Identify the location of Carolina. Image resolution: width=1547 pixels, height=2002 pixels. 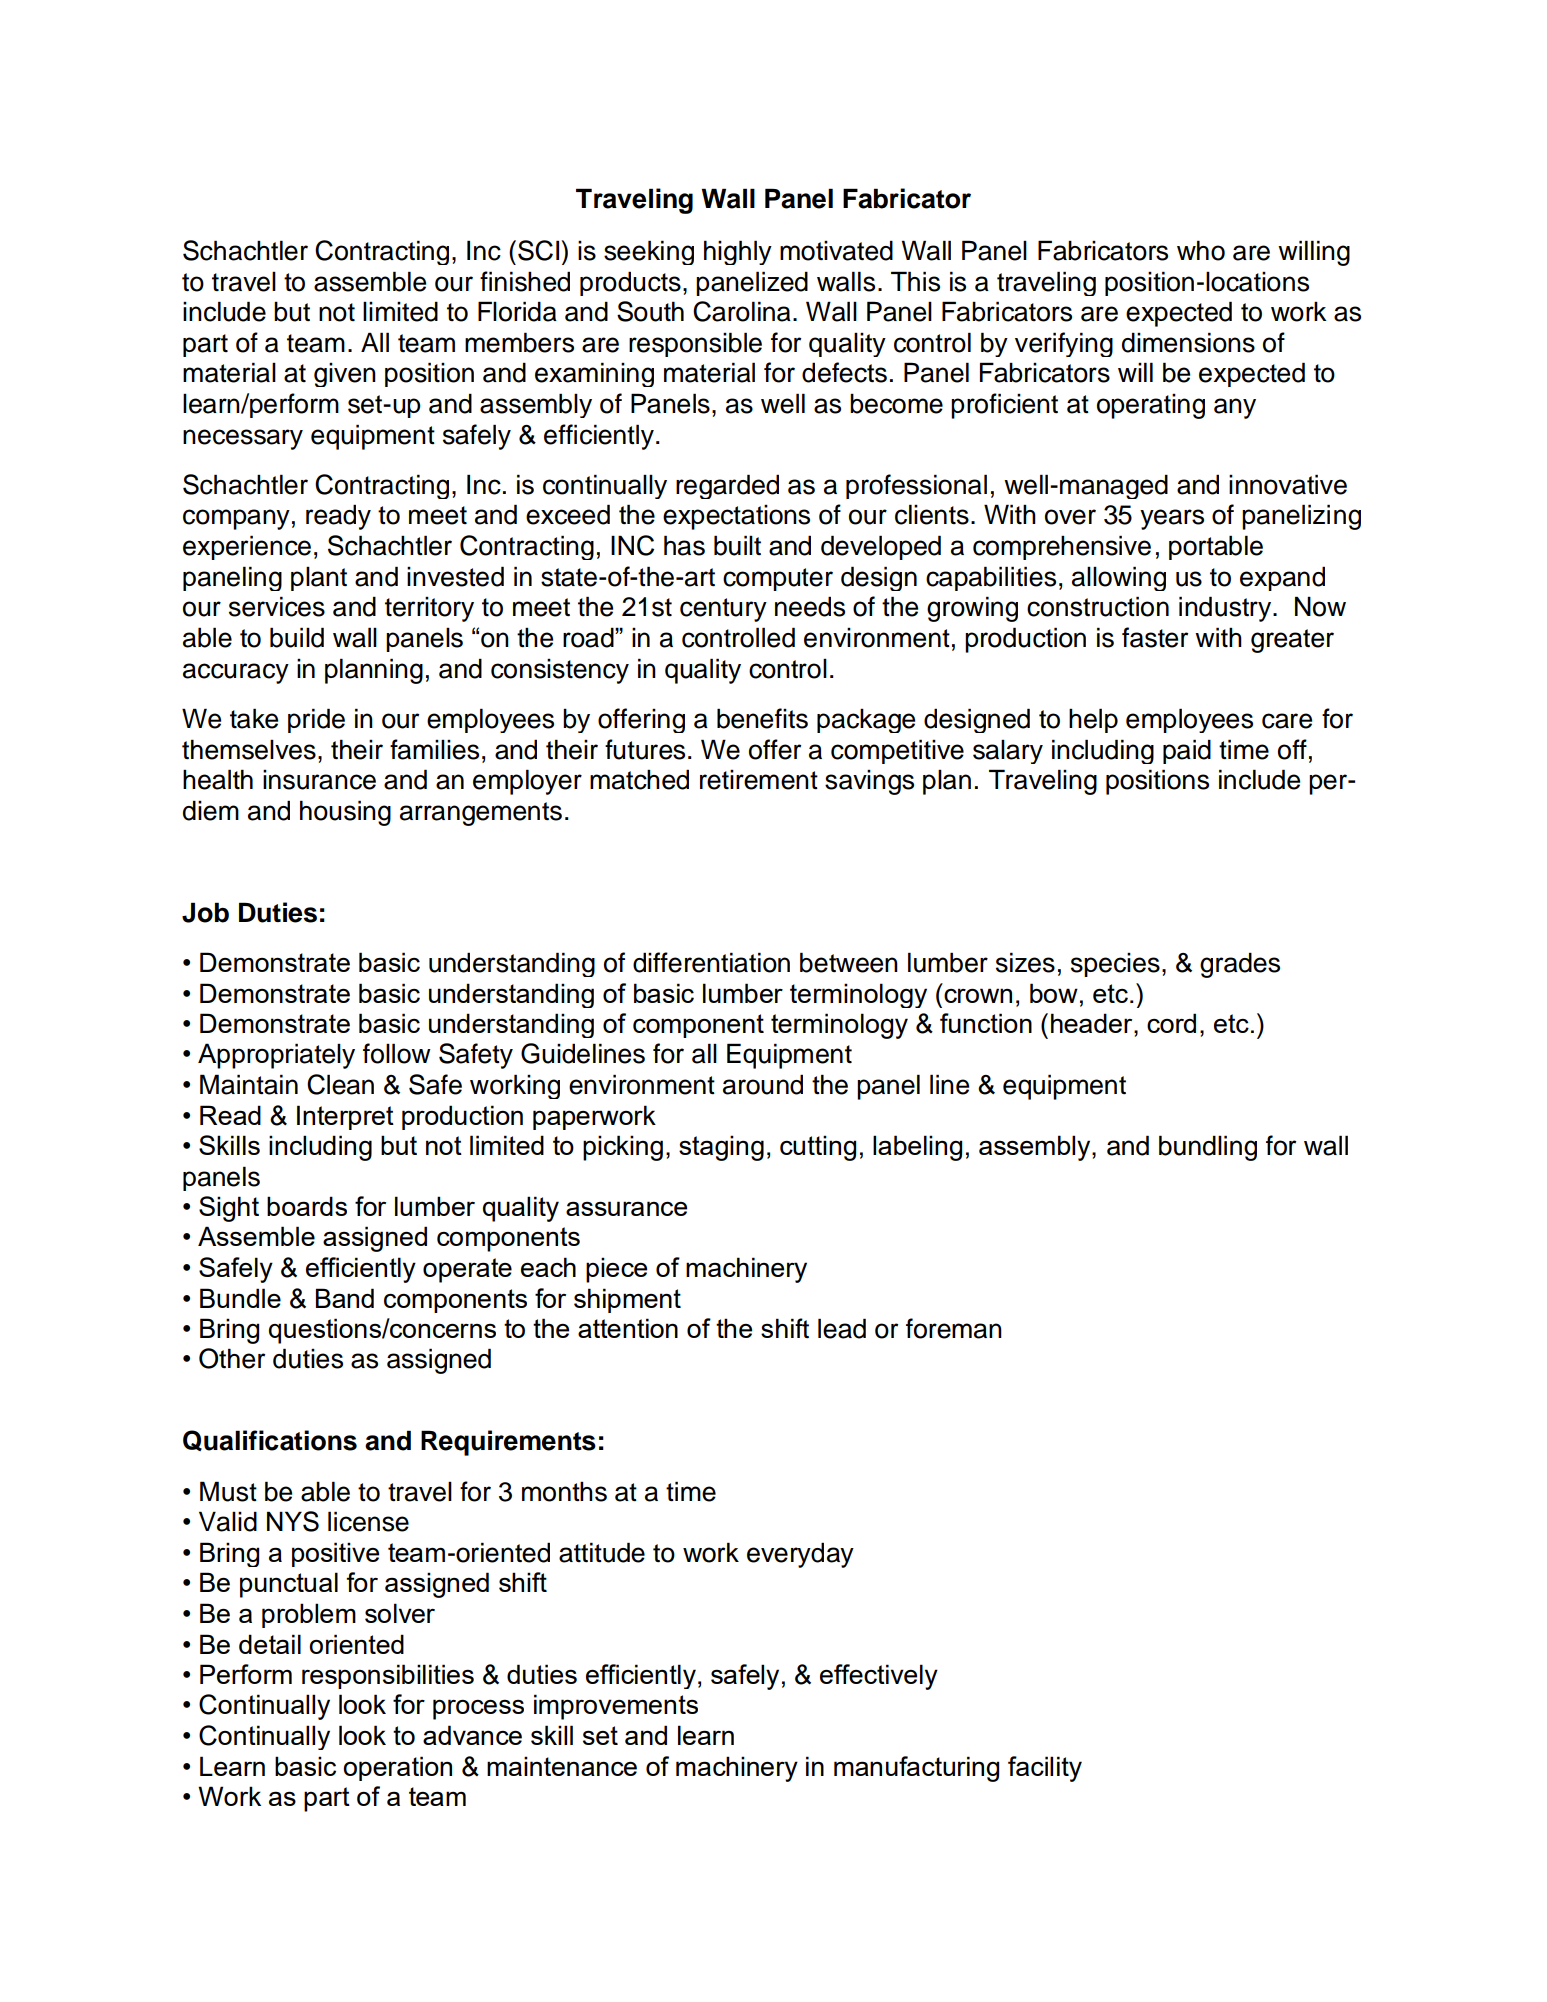
(742, 311).
